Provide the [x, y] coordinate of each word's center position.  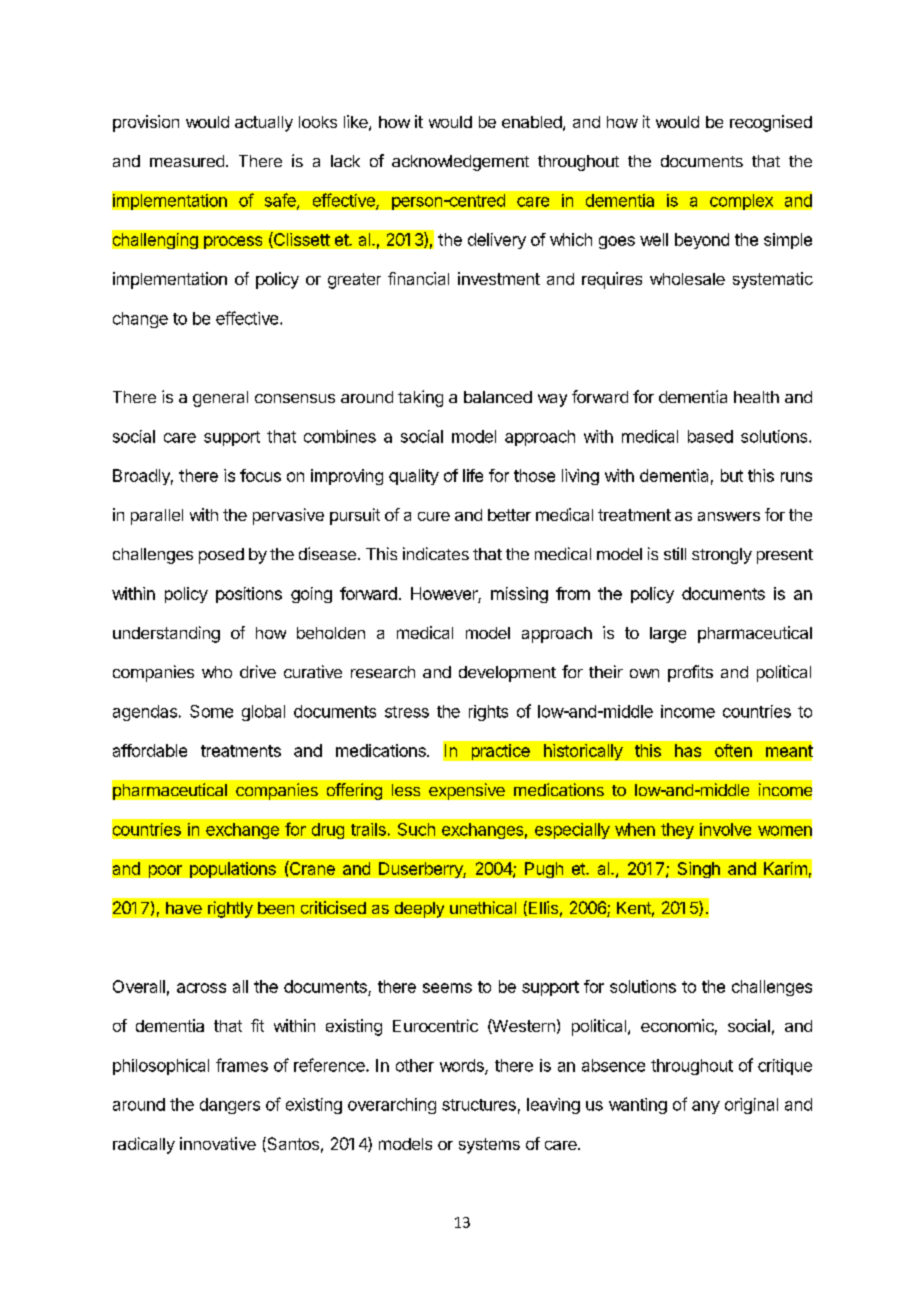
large [668, 635]
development [507, 674]
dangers [230, 1106]
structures [479, 1105]
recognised [771, 123]
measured [187, 161]
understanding [166, 634]
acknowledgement [460, 163]
